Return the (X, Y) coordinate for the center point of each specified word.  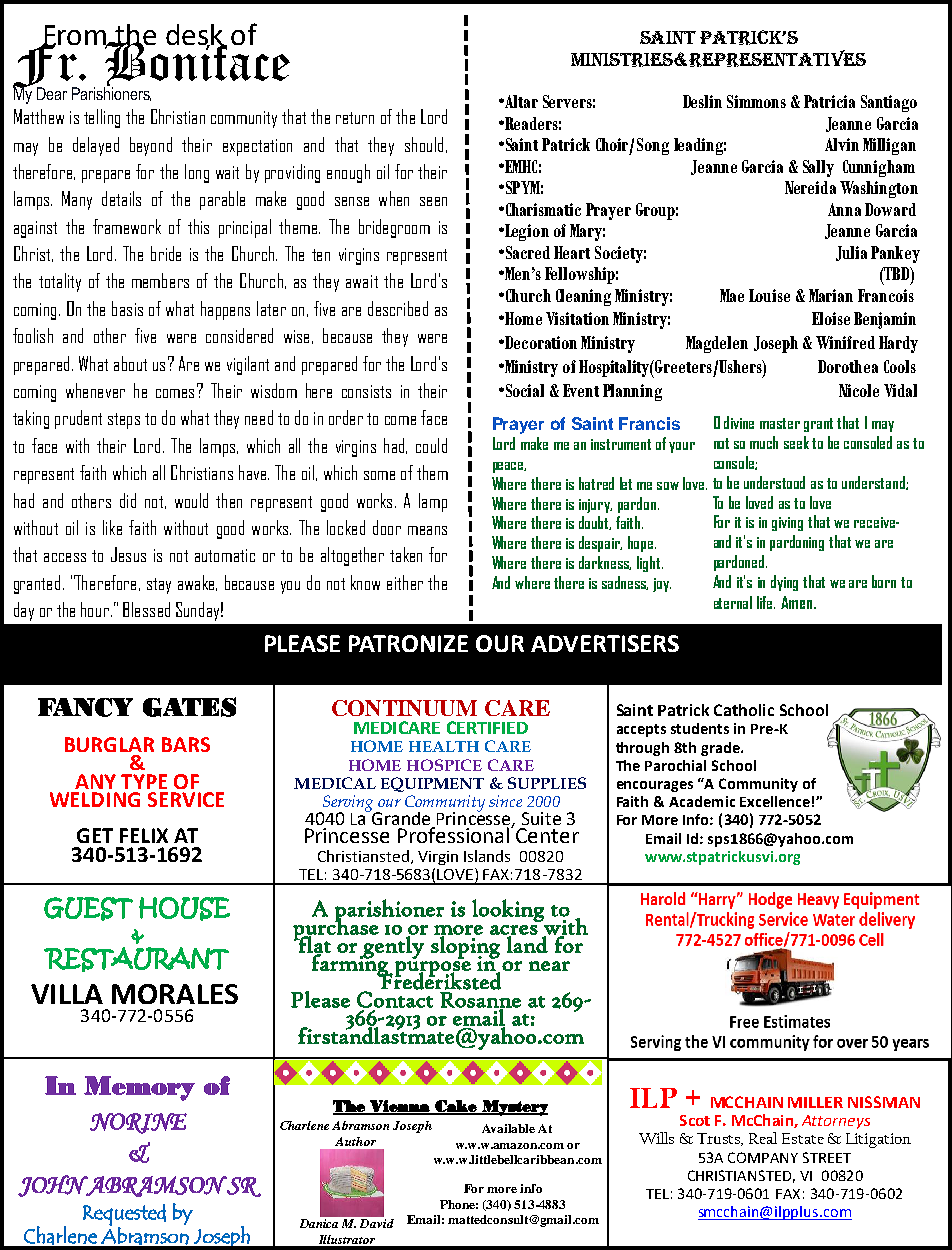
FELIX (144, 835)
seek (796, 442)
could (431, 445)
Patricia (829, 101)
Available (508, 1128)
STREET (827, 1157)
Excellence (775, 801)
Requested (124, 1216)
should (424, 144)
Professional (455, 835)
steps (124, 421)
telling (102, 118)
